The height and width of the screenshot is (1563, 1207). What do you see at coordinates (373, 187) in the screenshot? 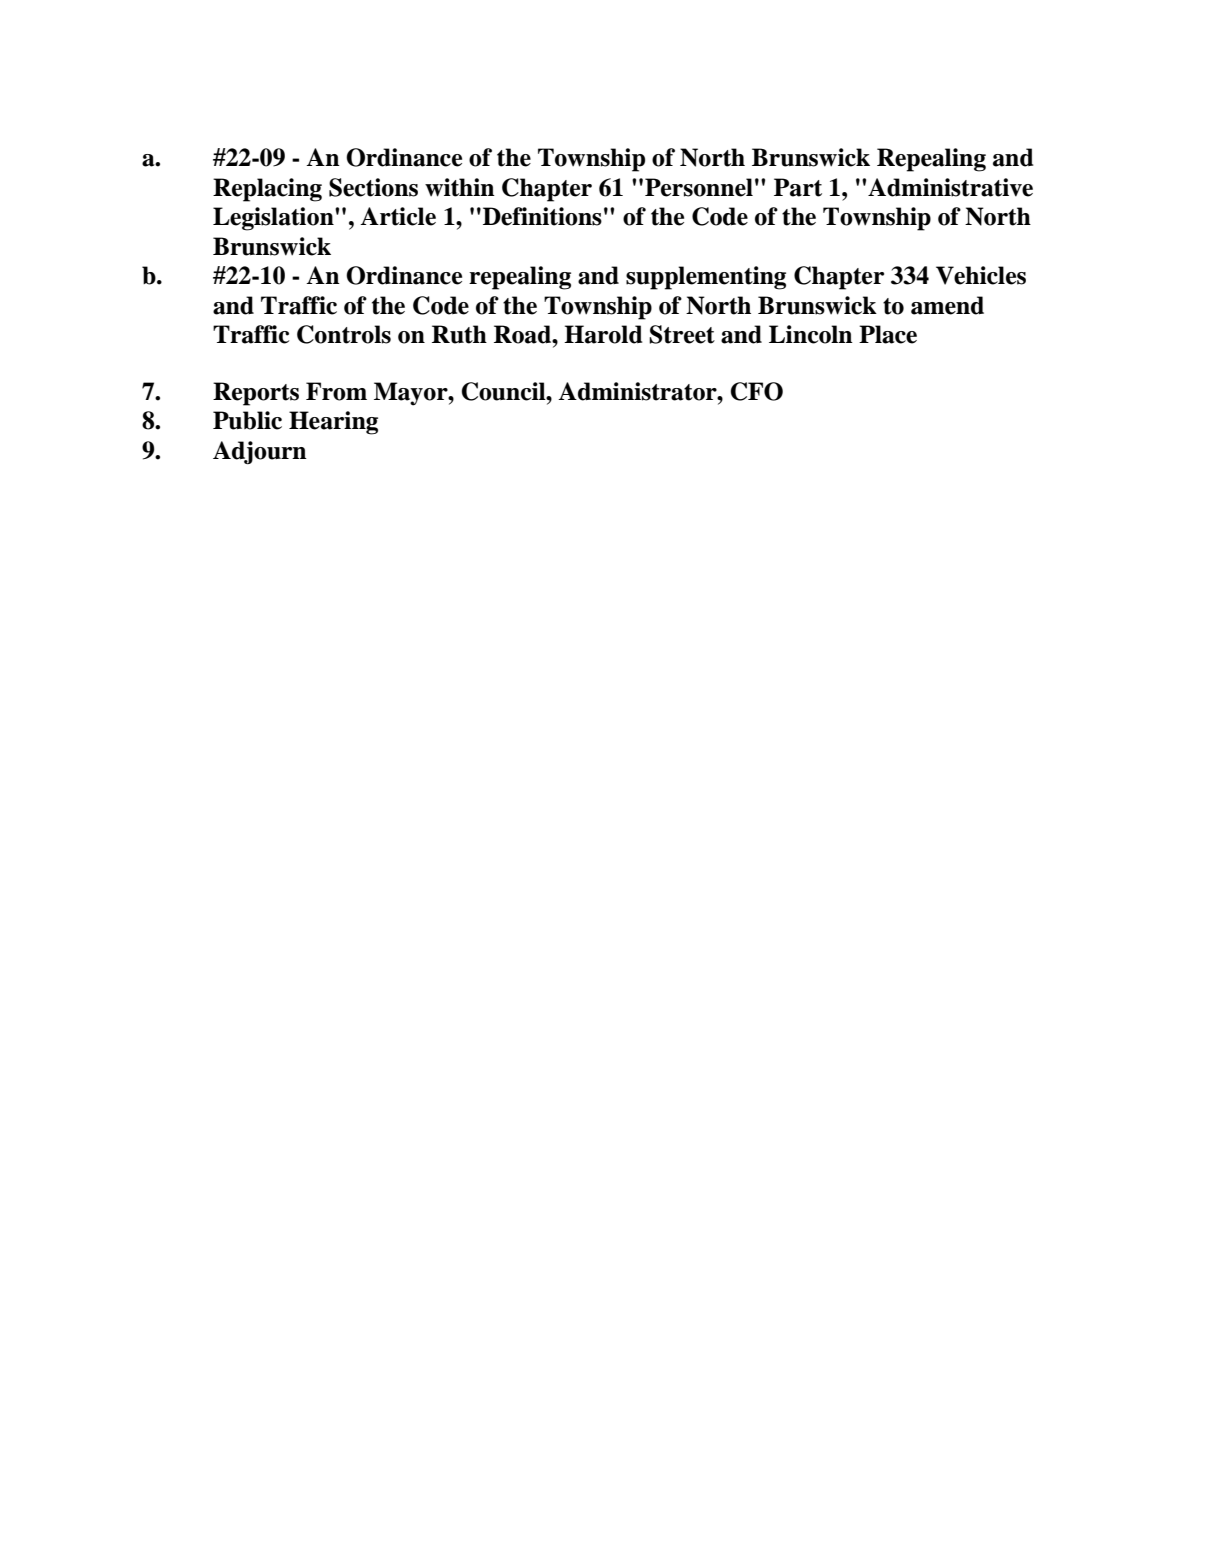
I see `Sections` at bounding box center [373, 187].
